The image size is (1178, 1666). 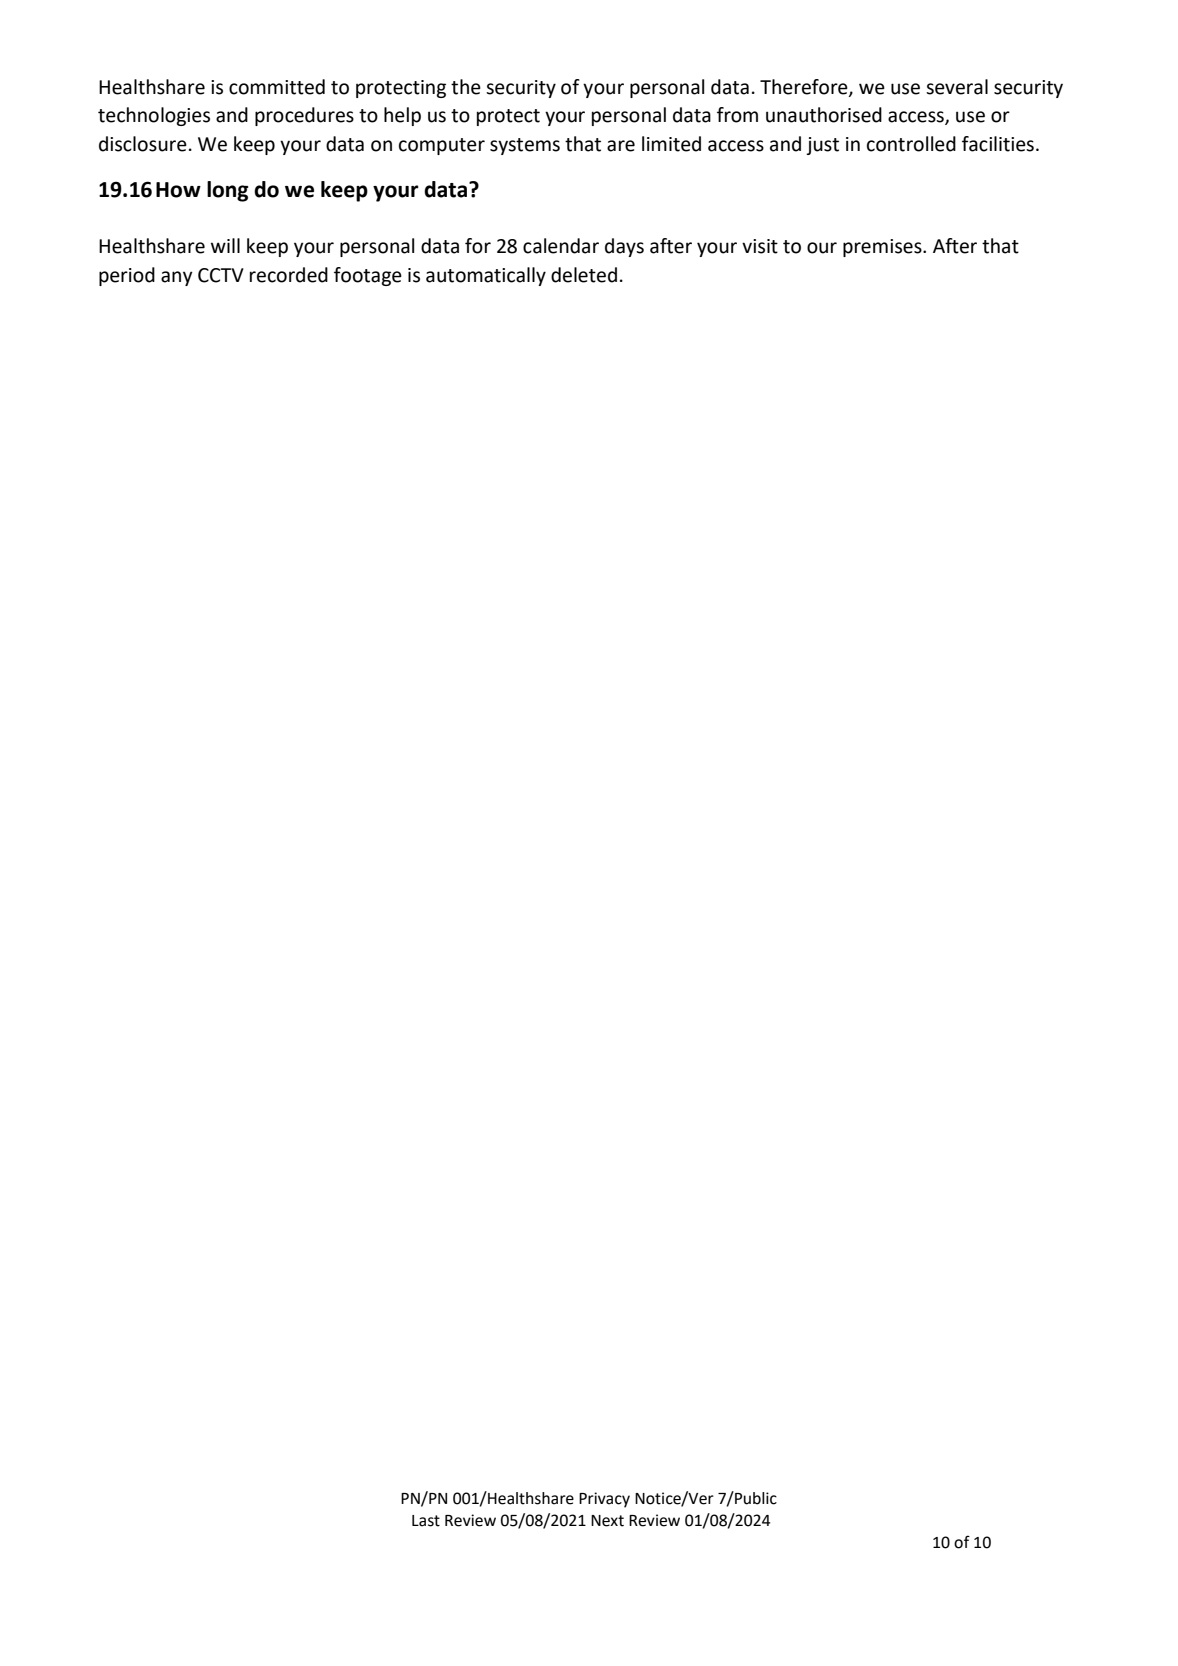 I want to click on systems, so click(x=525, y=146).
